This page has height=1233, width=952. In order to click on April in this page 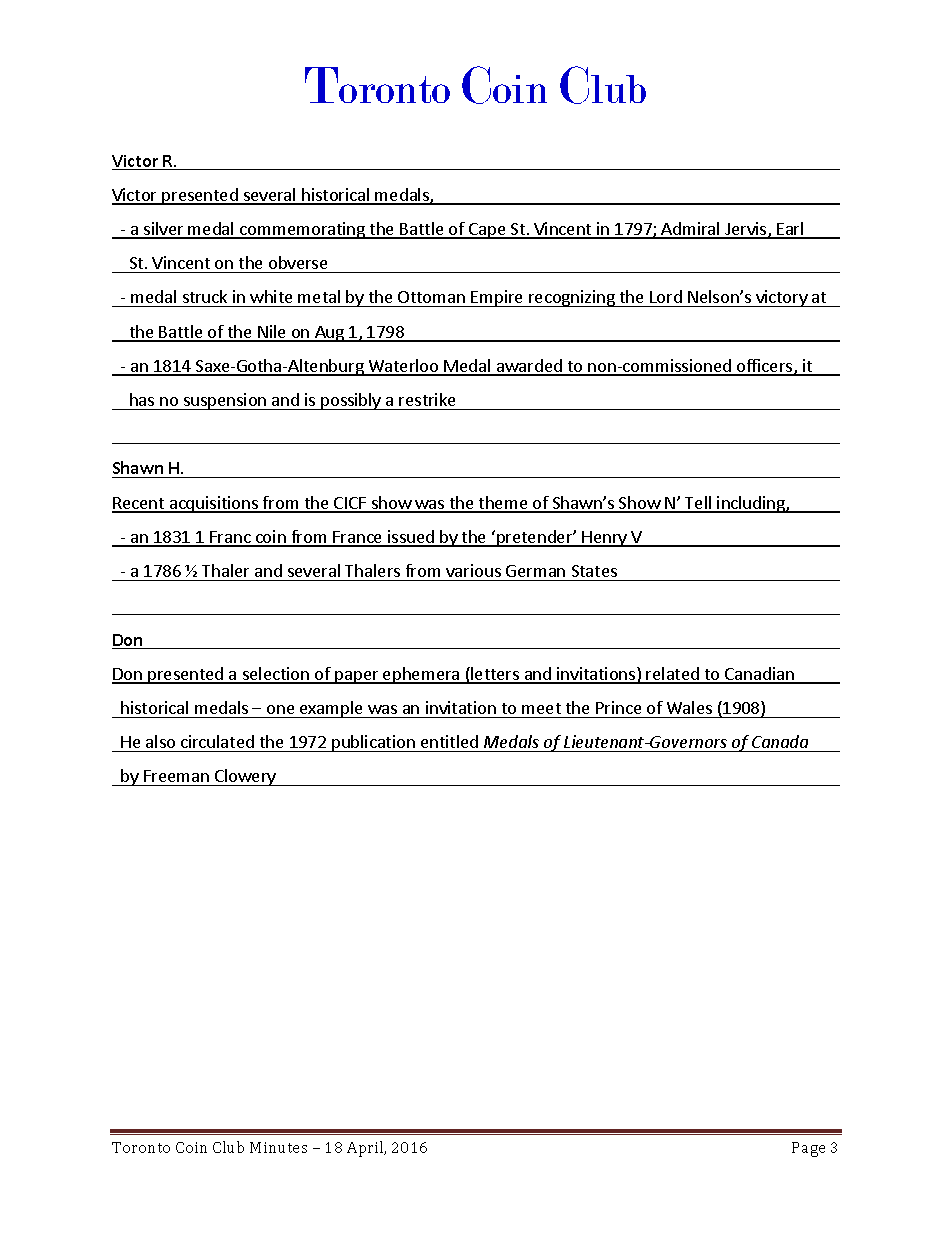, I will do `click(366, 1149)`.
